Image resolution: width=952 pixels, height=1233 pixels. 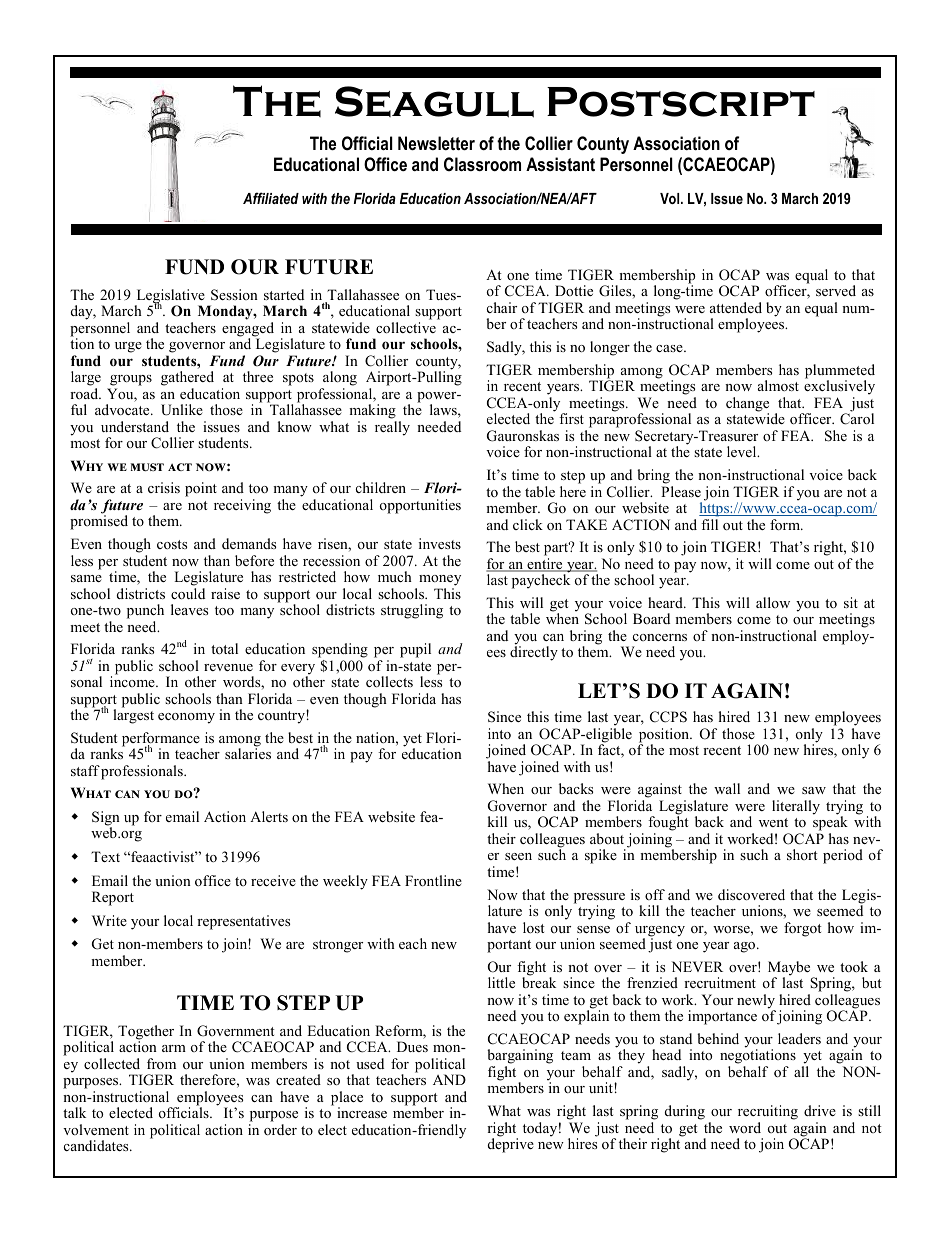 What do you see at coordinates (271, 198) in the screenshot?
I see `Affiliated` at bounding box center [271, 198].
